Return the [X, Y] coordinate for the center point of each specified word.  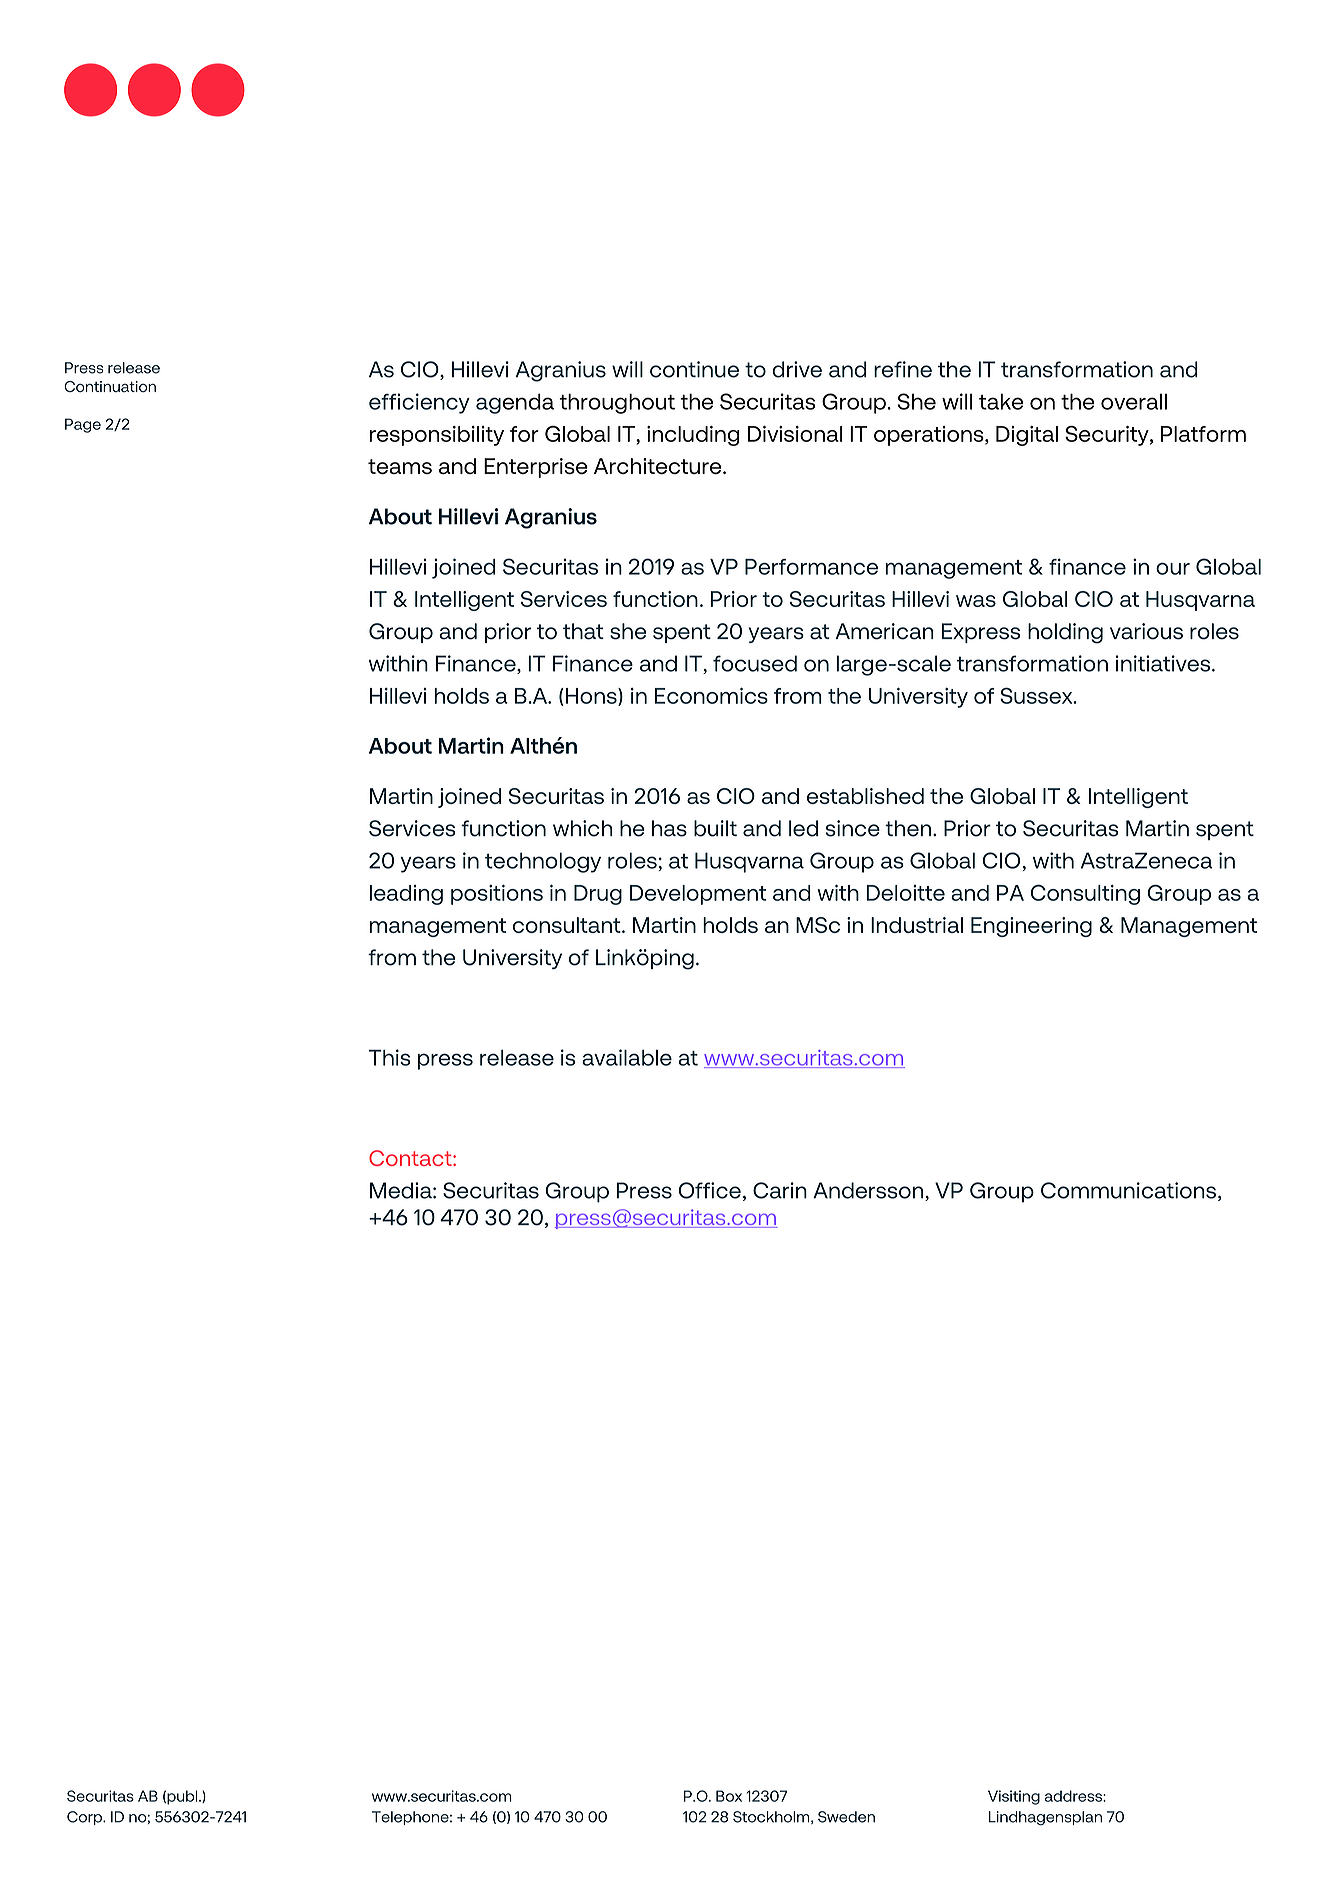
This [390, 1057]
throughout [617, 403]
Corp [85, 1818]
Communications [1128, 1190]
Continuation [110, 386]
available [627, 1057]
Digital [1027, 436]
